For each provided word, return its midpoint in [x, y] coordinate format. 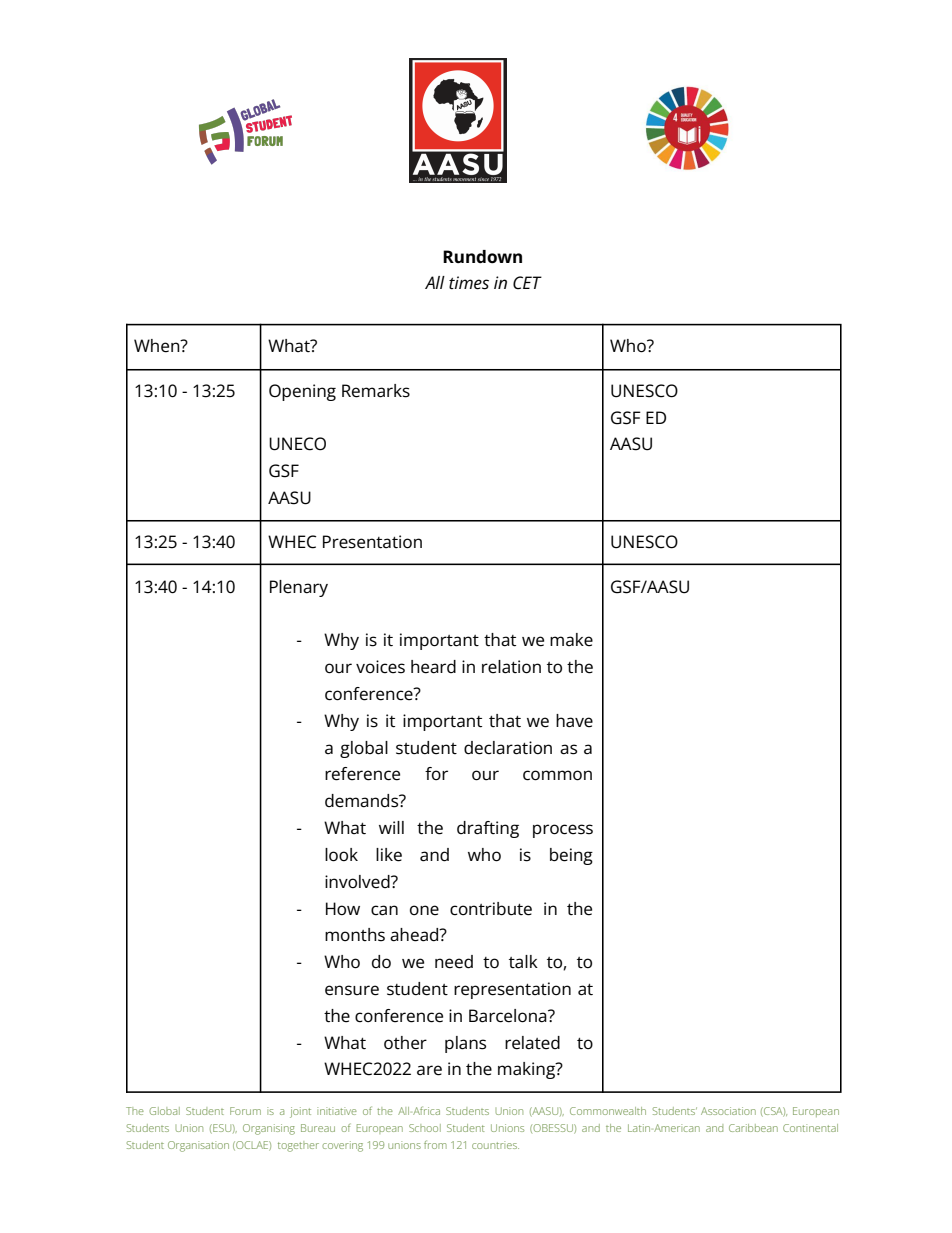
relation [511, 667]
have [574, 721]
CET [527, 283]
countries [495, 1145]
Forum [245, 1111]
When [158, 346]
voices [380, 667]
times [469, 283]
